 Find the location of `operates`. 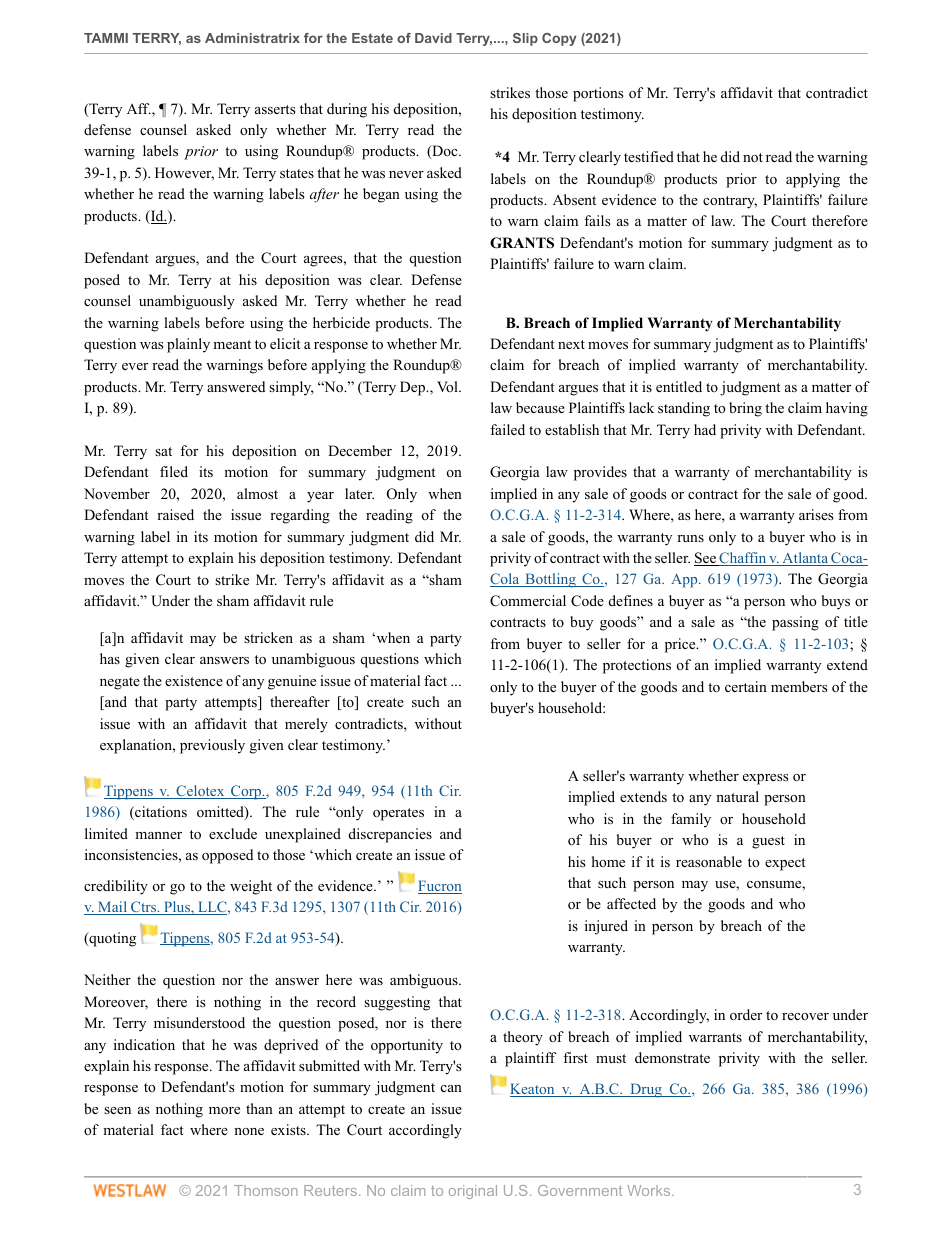

operates is located at coordinates (398, 814).
